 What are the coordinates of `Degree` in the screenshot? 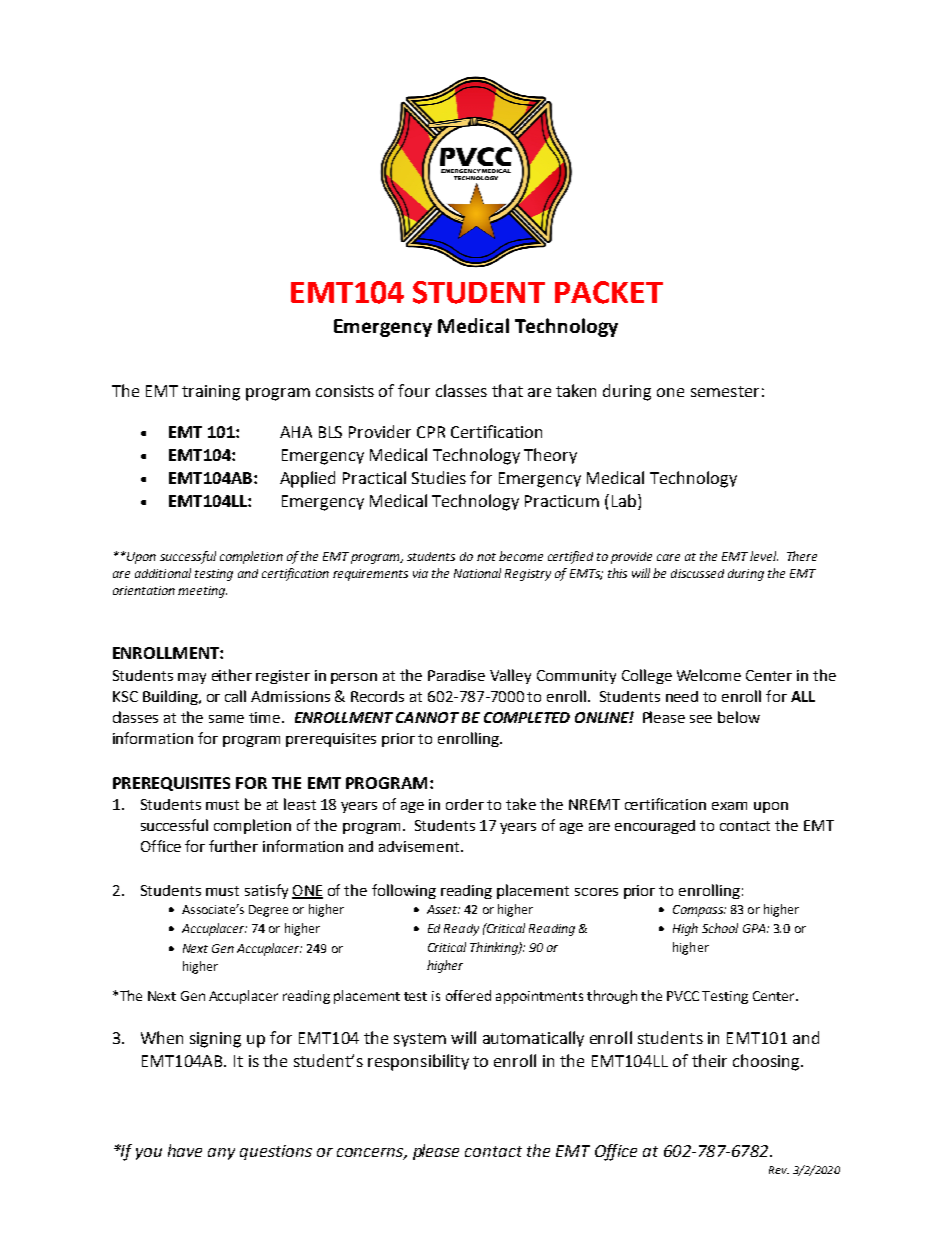 It's located at (268, 911).
